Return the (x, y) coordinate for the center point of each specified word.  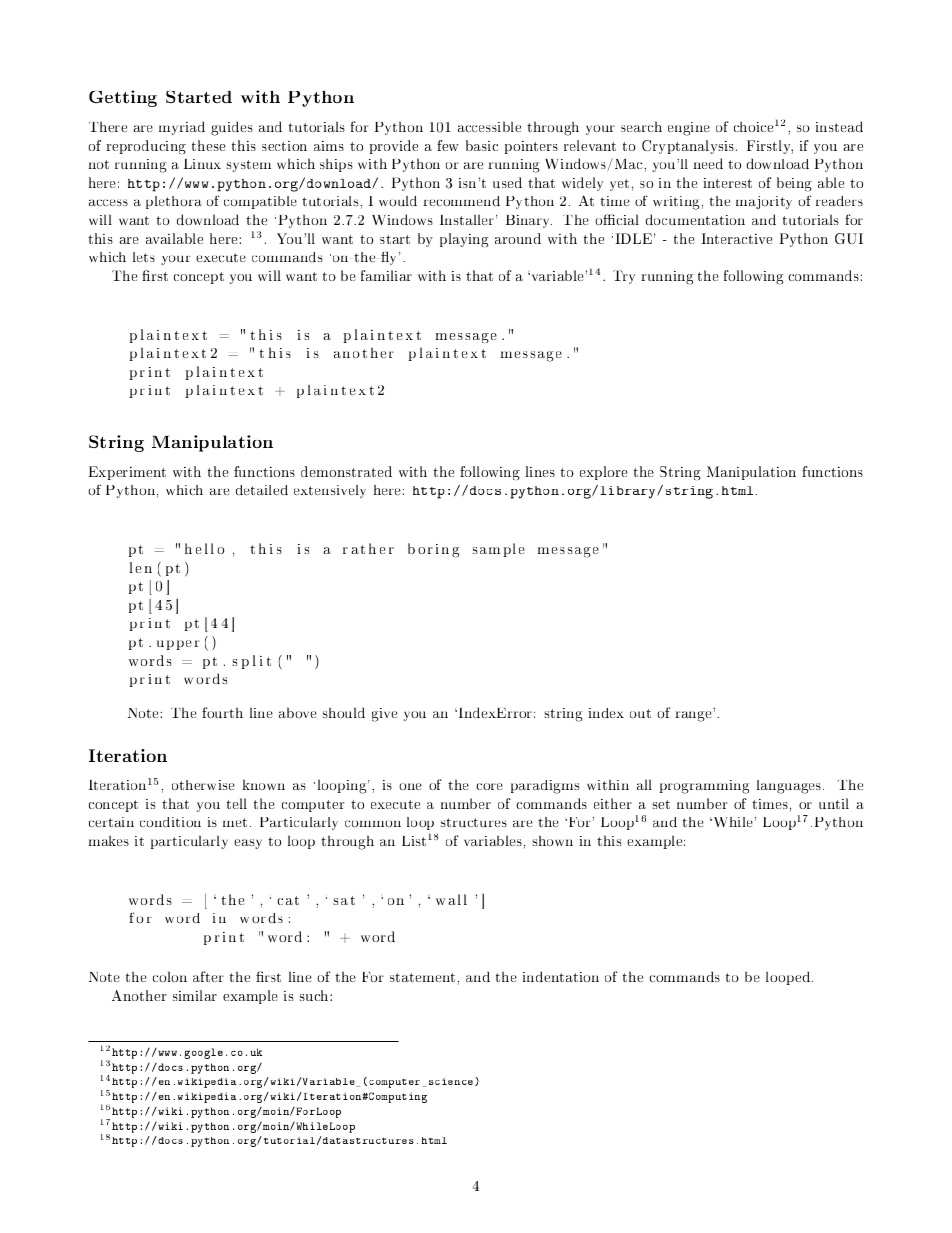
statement (424, 977)
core (489, 786)
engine (689, 129)
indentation (561, 976)
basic (482, 145)
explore (604, 473)
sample (499, 550)
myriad (182, 128)
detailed (262, 490)
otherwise (203, 785)
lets (144, 257)
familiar (386, 275)
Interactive (737, 238)
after (208, 976)
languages (790, 787)
